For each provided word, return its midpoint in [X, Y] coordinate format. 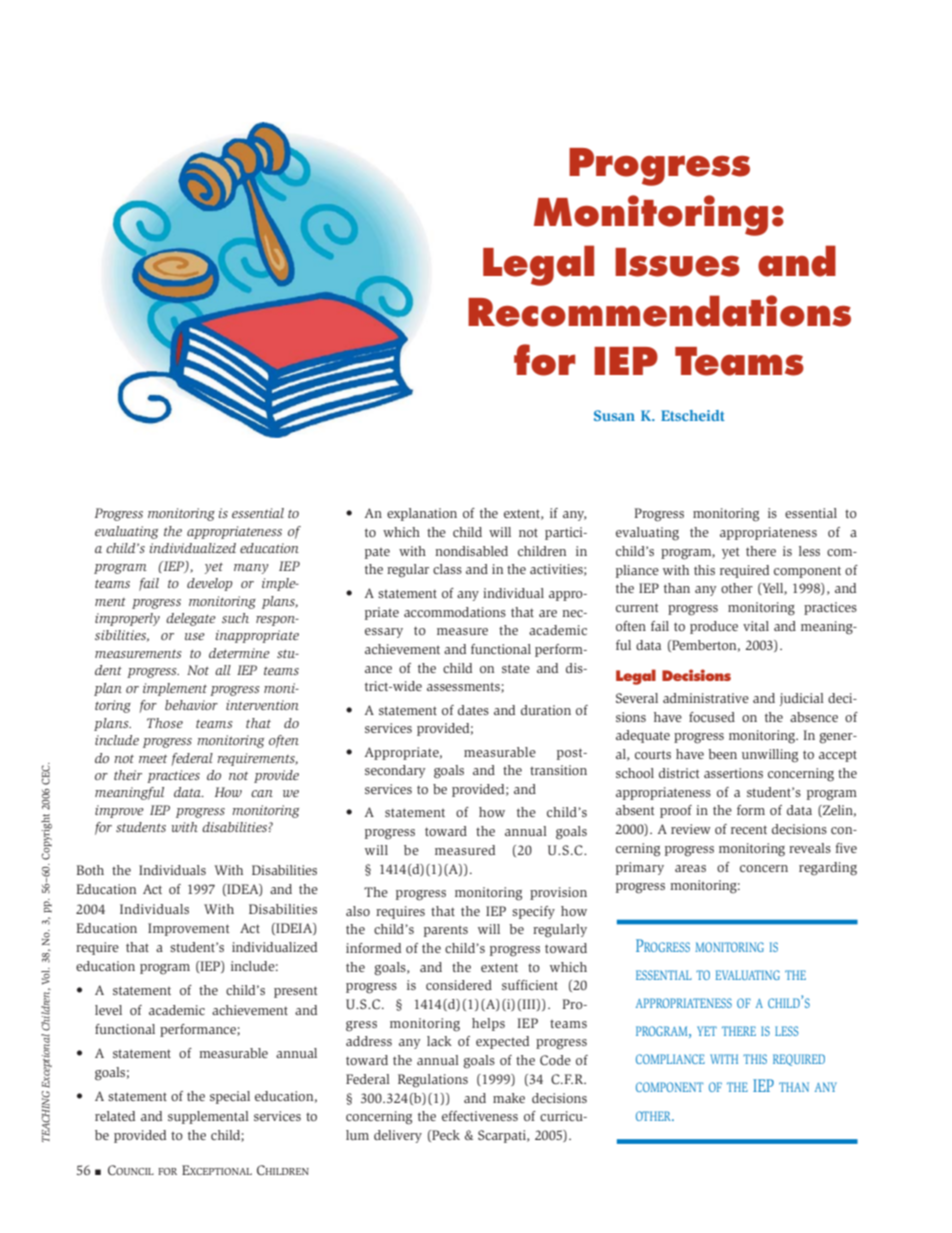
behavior [191, 705]
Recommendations [659, 311]
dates [473, 710]
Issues [677, 262]
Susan [614, 415]
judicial [802, 699]
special [230, 1097]
